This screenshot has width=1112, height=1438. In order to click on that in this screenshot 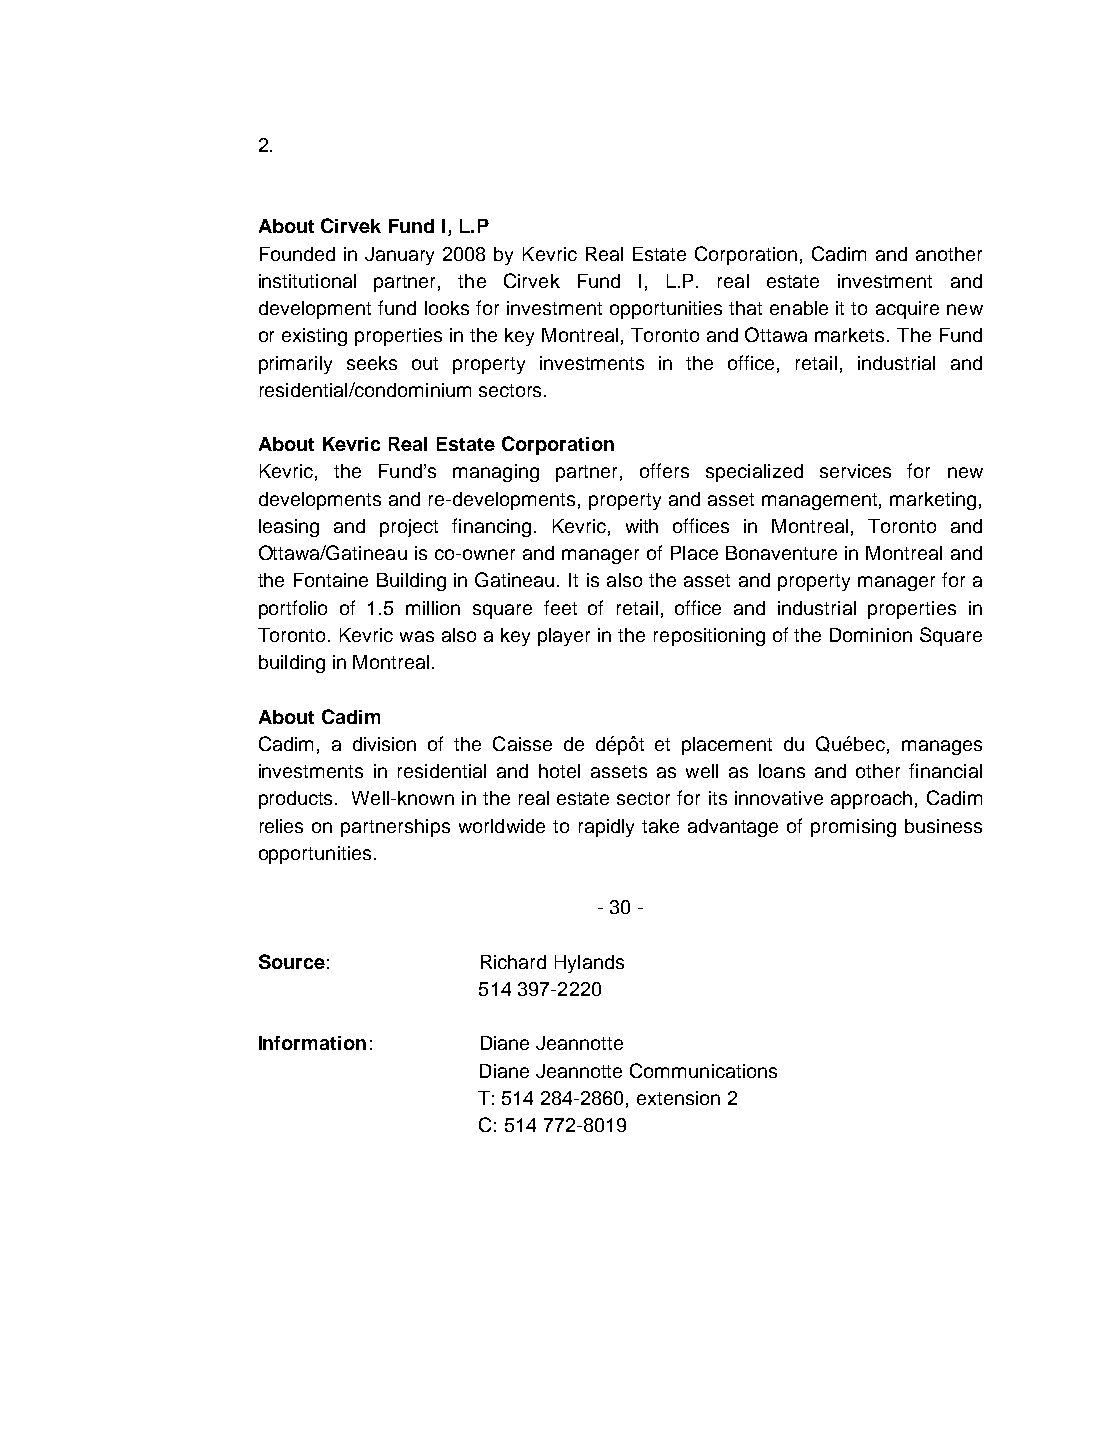, I will do `click(745, 308)`.
